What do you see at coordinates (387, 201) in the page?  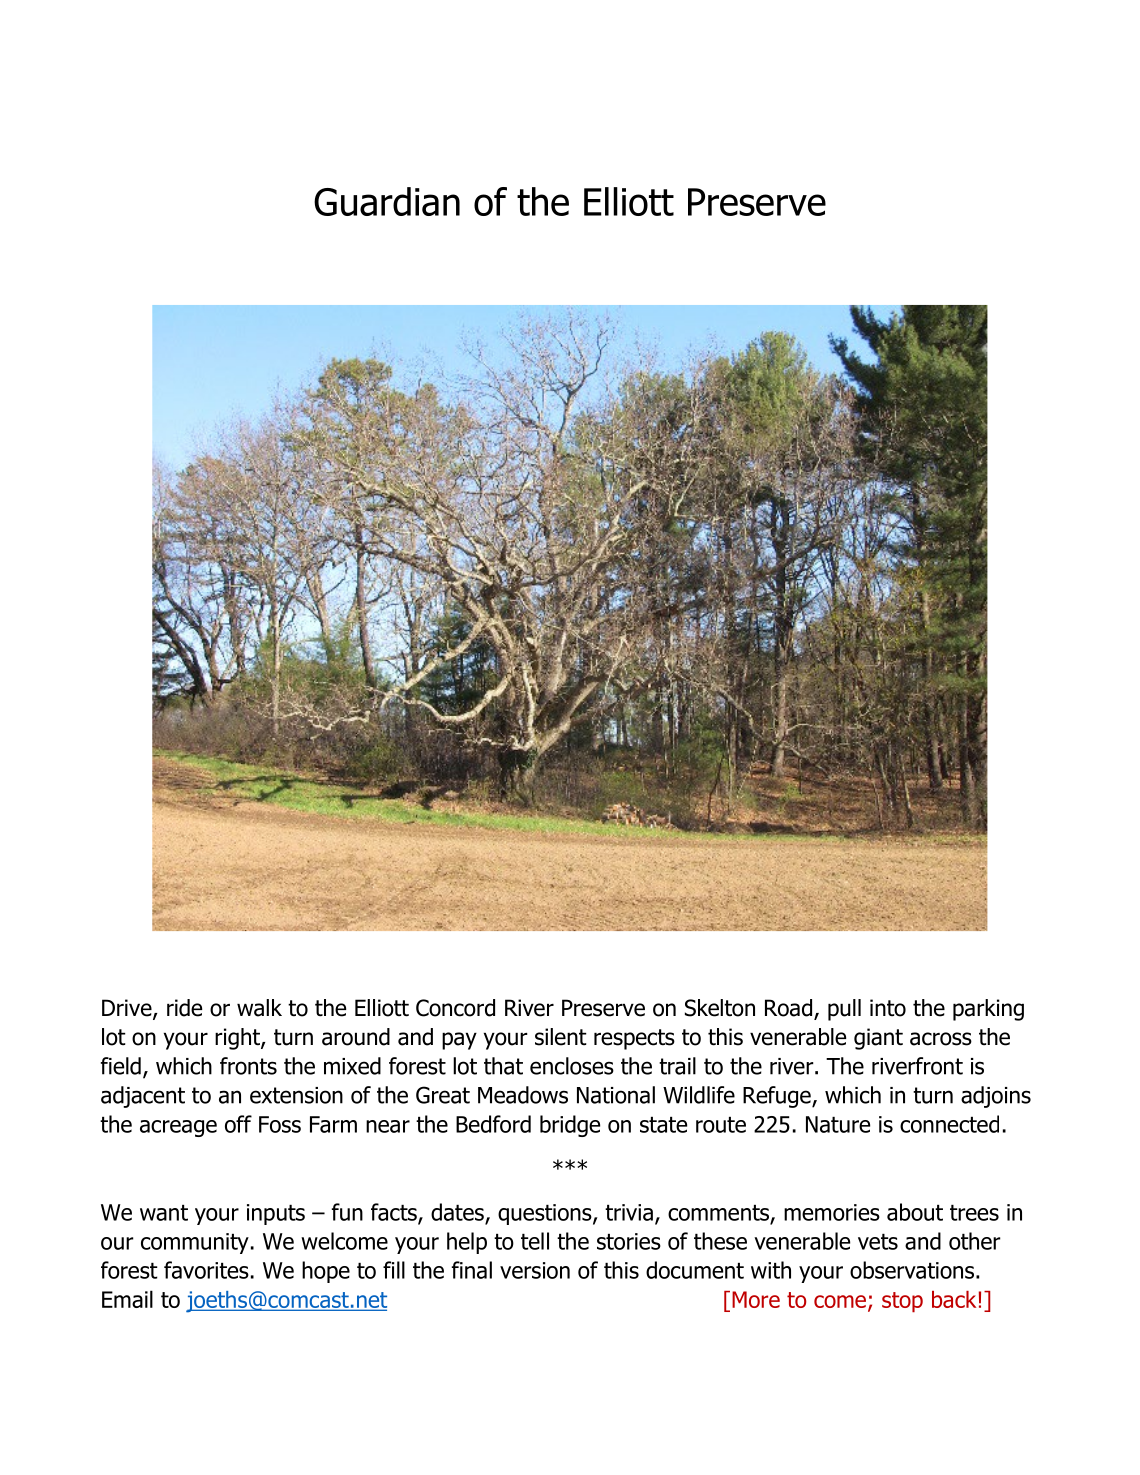 I see `Guardian` at bounding box center [387, 201].
